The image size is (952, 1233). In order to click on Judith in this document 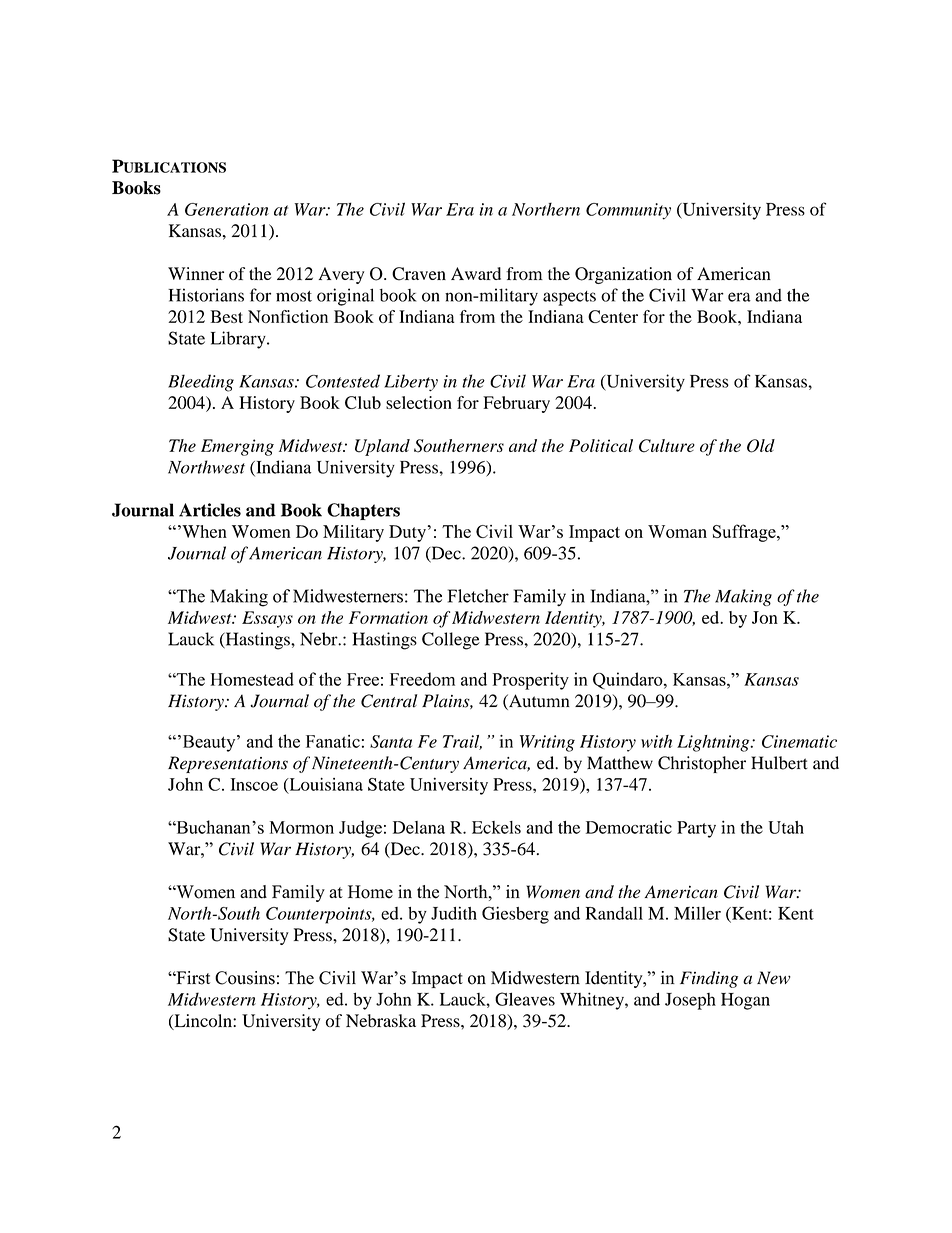, I will do `click(454, 913)`.
